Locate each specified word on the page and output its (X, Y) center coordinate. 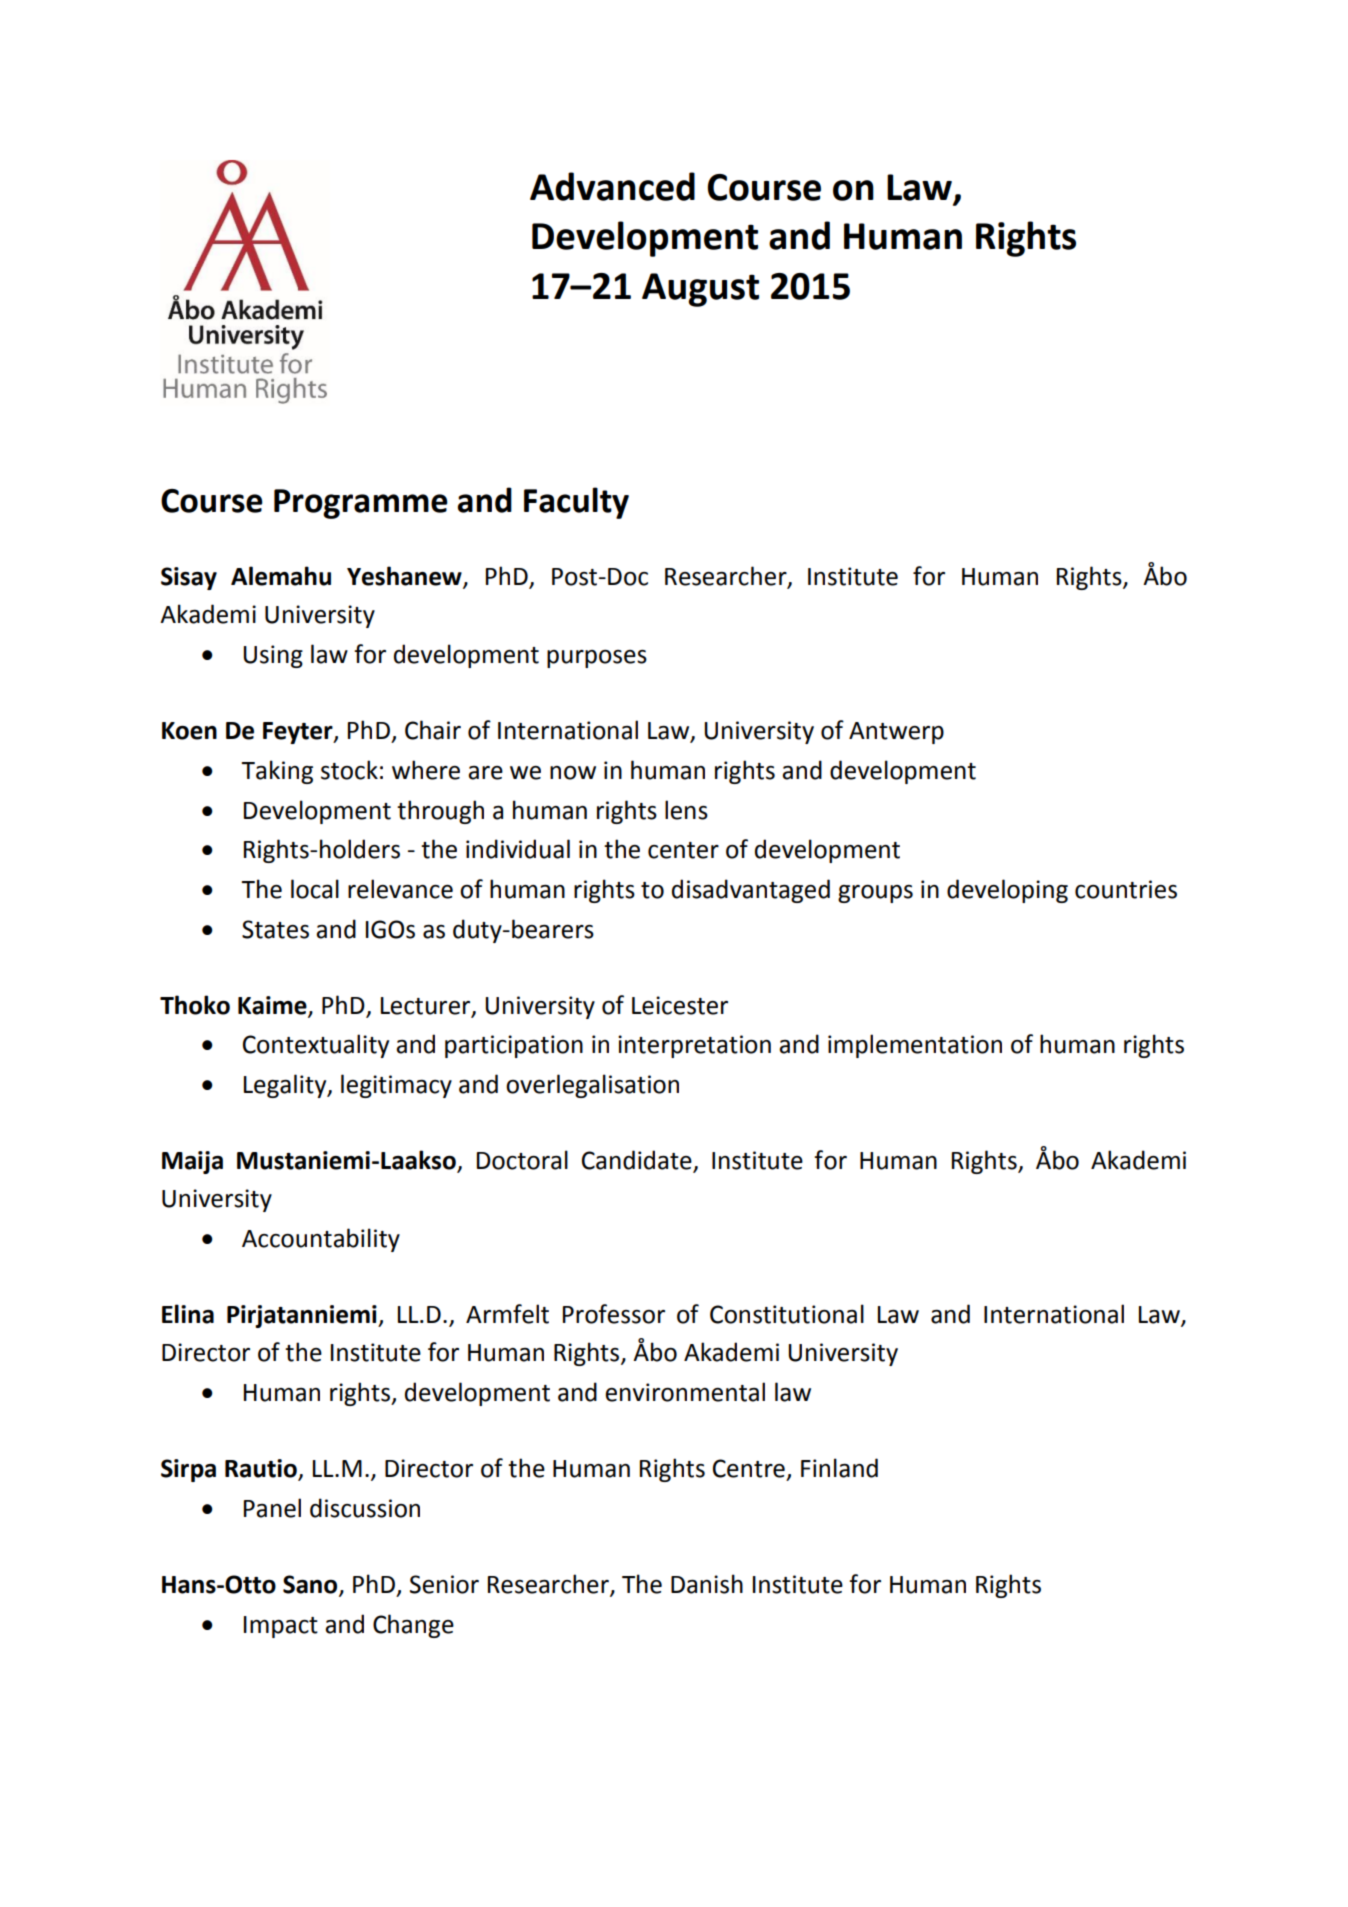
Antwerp (896, 733)
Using (273, 656)
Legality (286, 1086)
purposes (597, 659)
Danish (707, 1584)
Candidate (638, 1161)
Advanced (612, 186)
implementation (915, 1046)
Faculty (576, 503)
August (700, 290)
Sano (311, 1585)
